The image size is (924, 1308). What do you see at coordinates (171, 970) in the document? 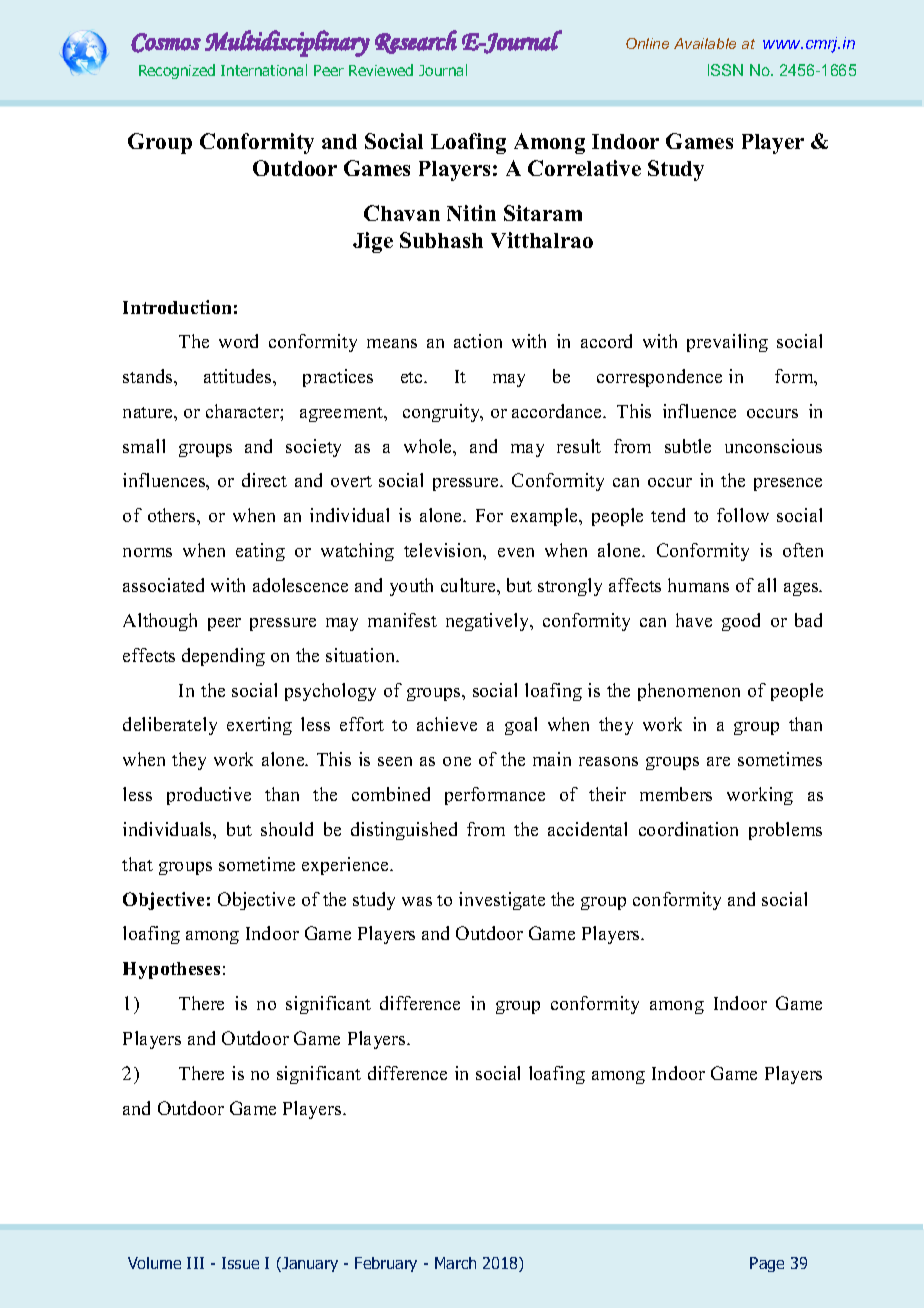
I see `Hypotheses` at bounding box center [171, 970].
